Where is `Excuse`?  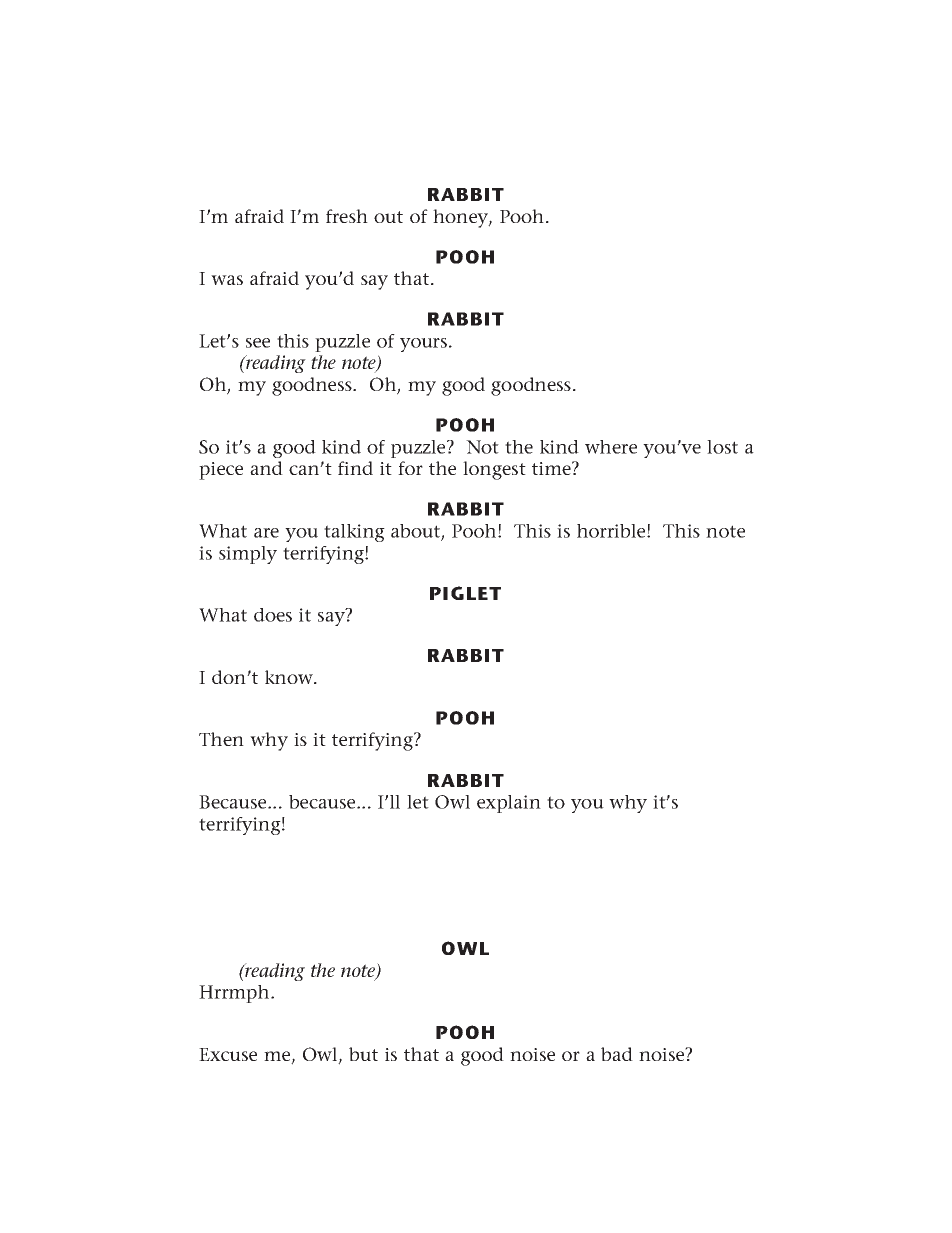 Excuse is located at coordinates (228, 1054).
